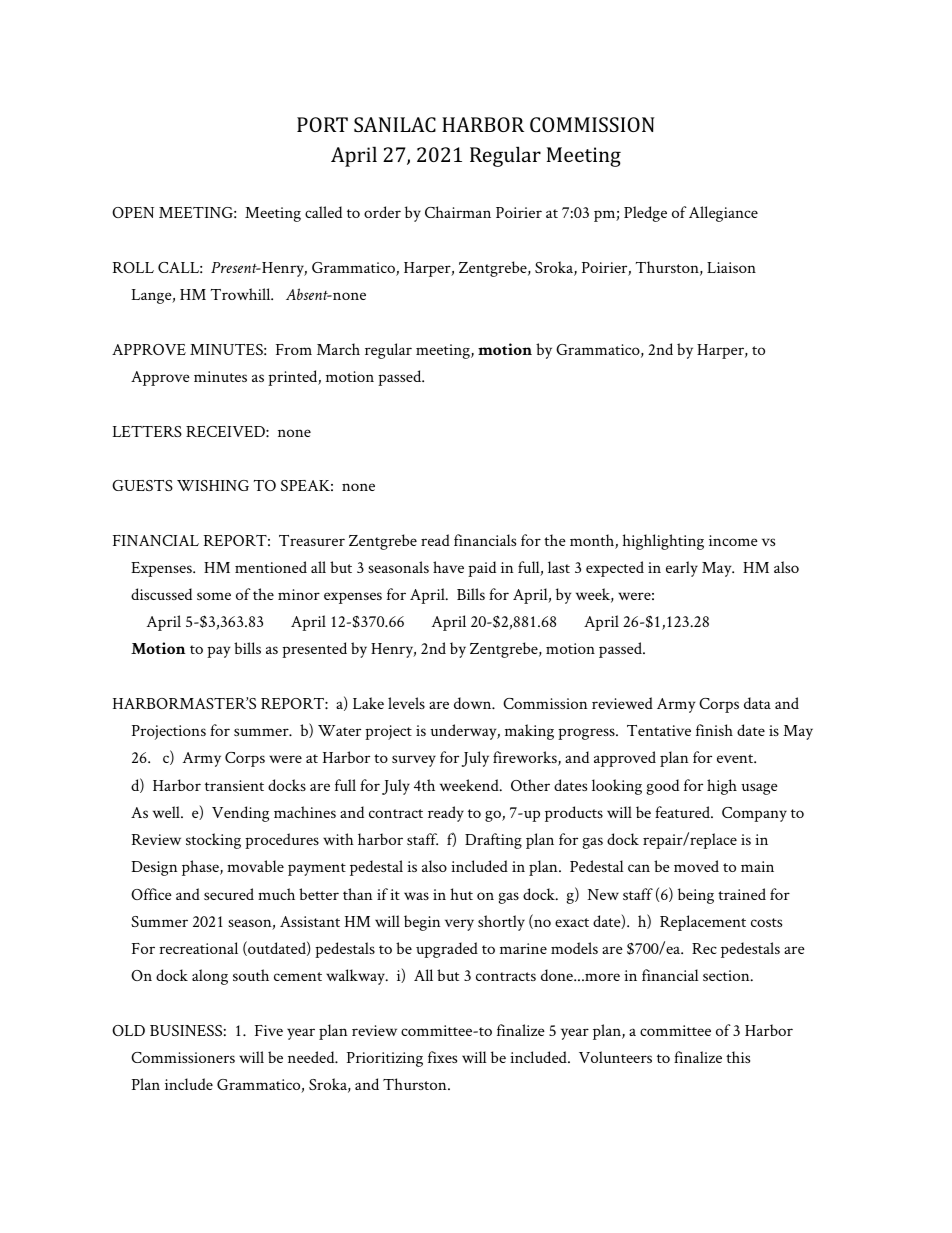 This image has width=952, height=1233. I want to click on stocking, so click(213, 841).
